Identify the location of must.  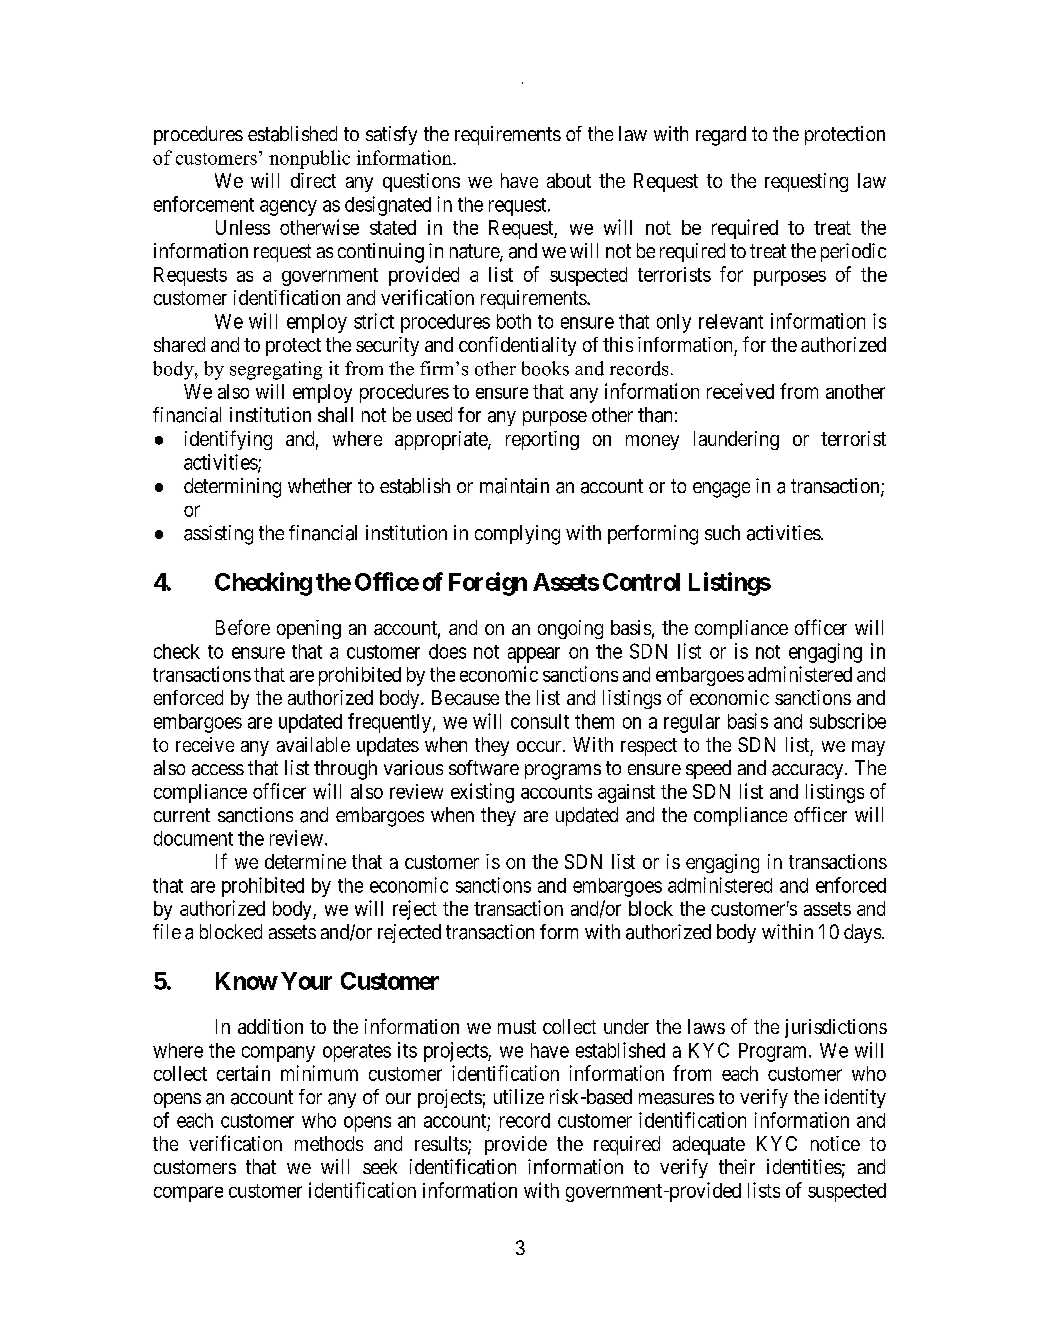
(517, 1027).
